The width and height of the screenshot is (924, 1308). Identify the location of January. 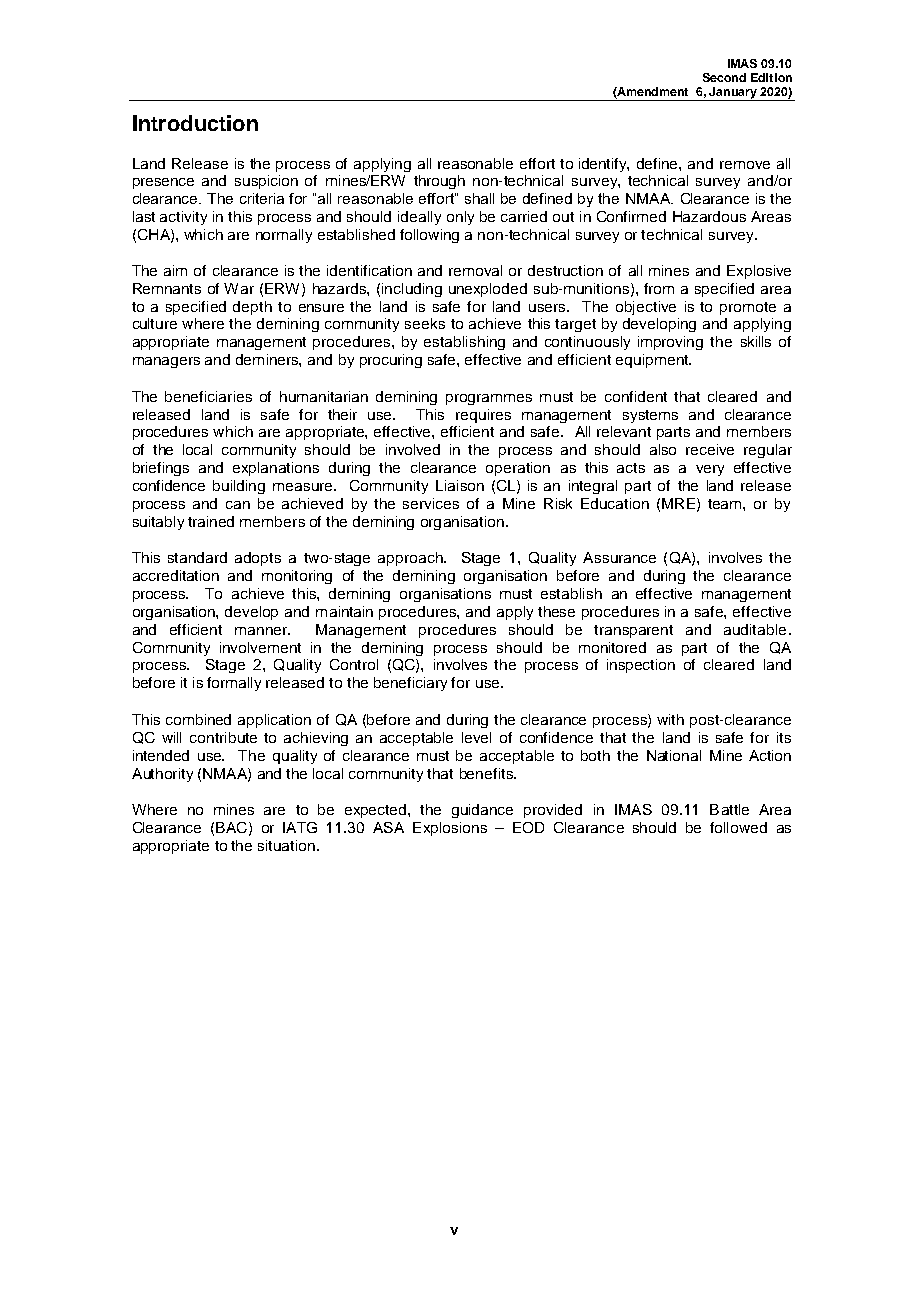
(733, 94).
